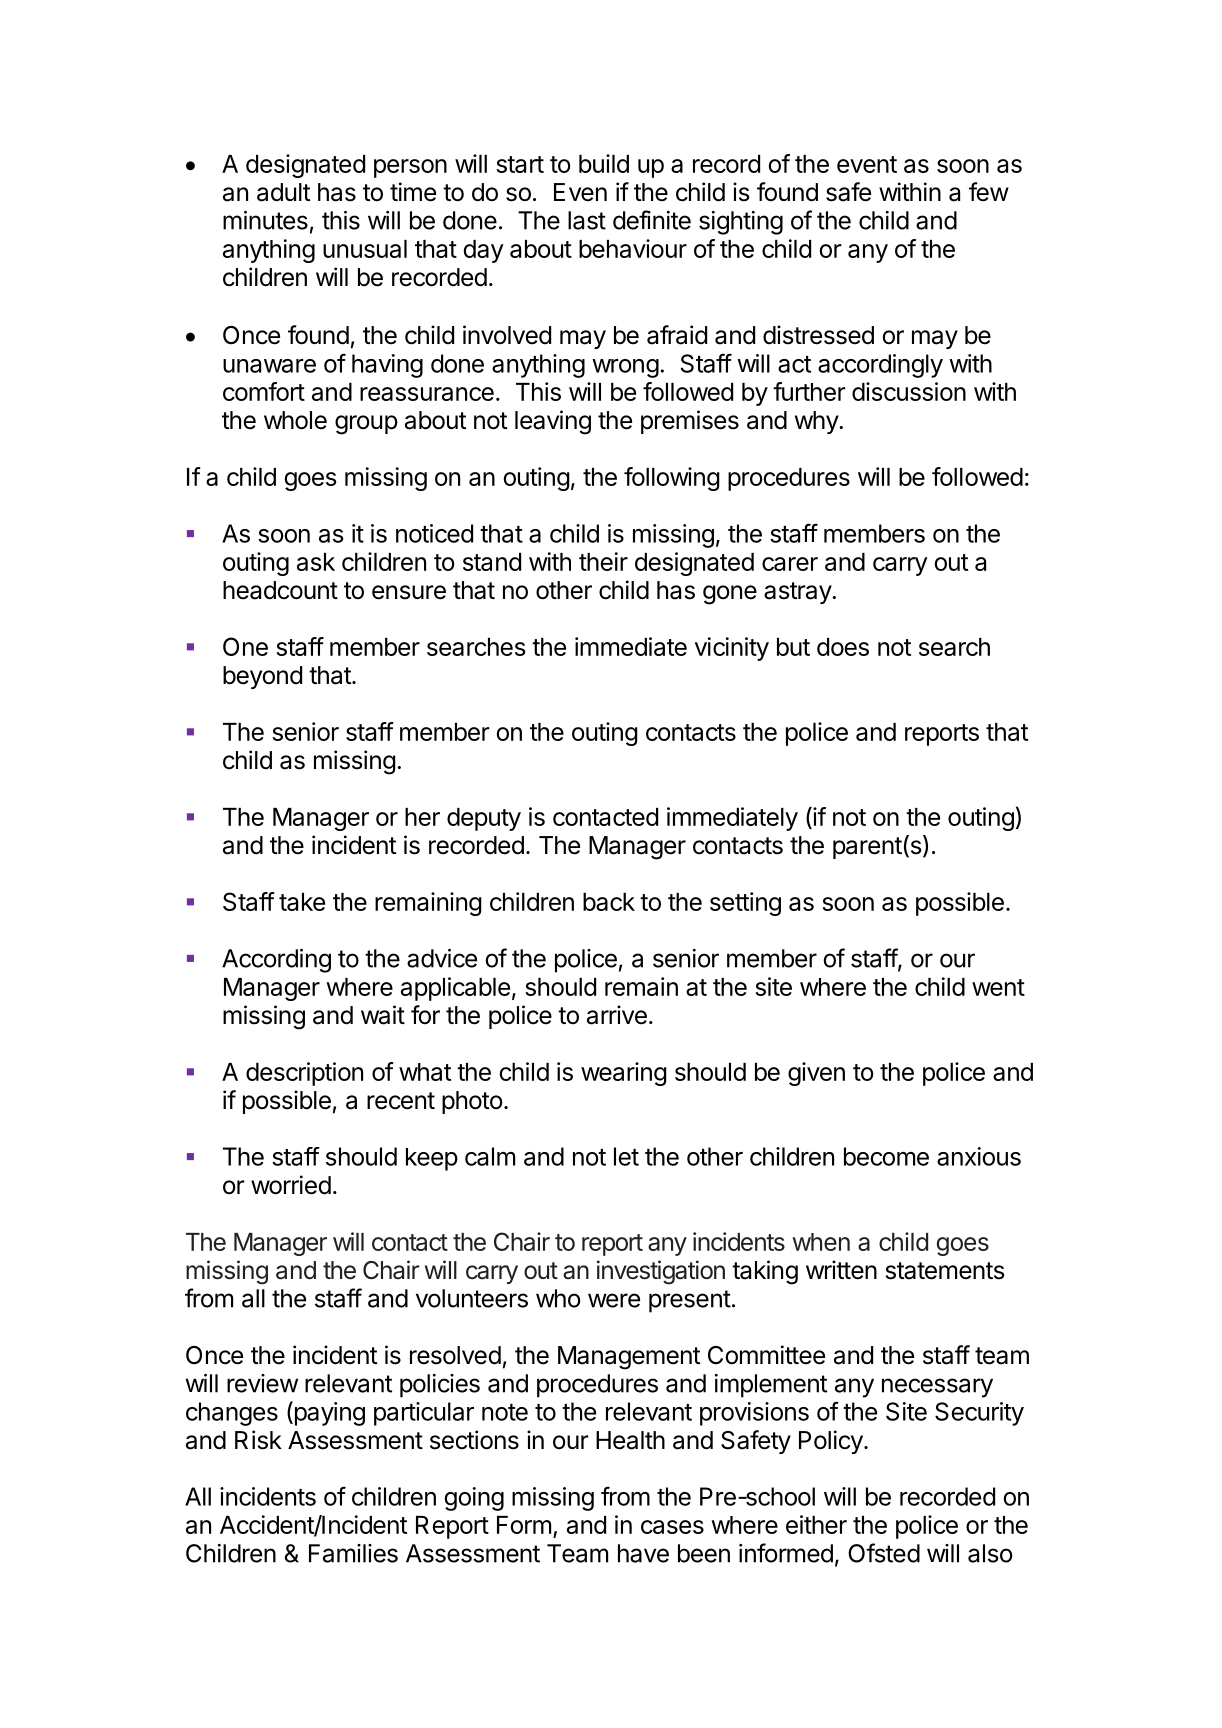  I want to click on take, so click(302, 902).
